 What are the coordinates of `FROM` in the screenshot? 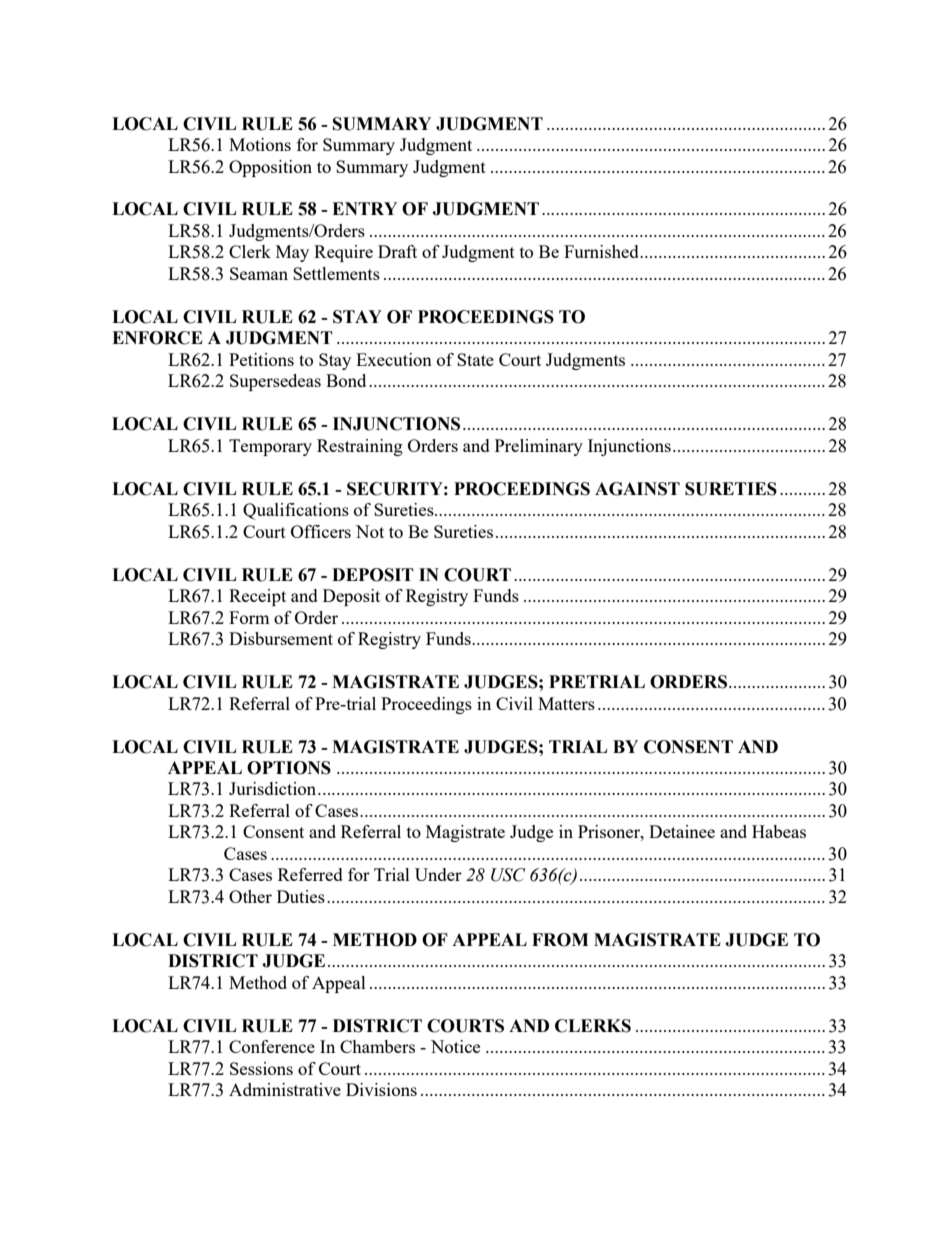 It's located at (560, 940).
